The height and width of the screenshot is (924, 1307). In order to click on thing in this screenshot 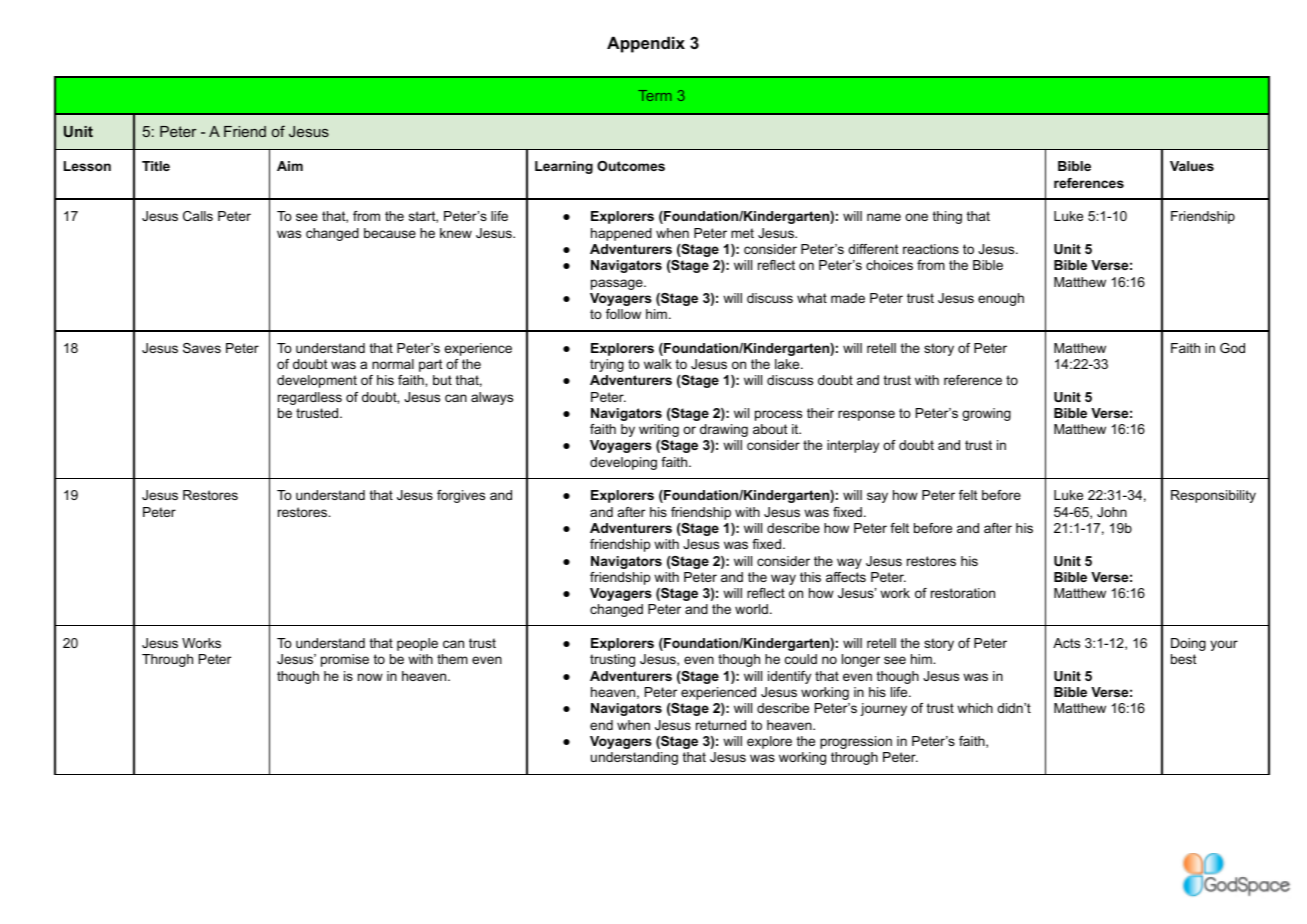, I will do `click(947, 217)`.
